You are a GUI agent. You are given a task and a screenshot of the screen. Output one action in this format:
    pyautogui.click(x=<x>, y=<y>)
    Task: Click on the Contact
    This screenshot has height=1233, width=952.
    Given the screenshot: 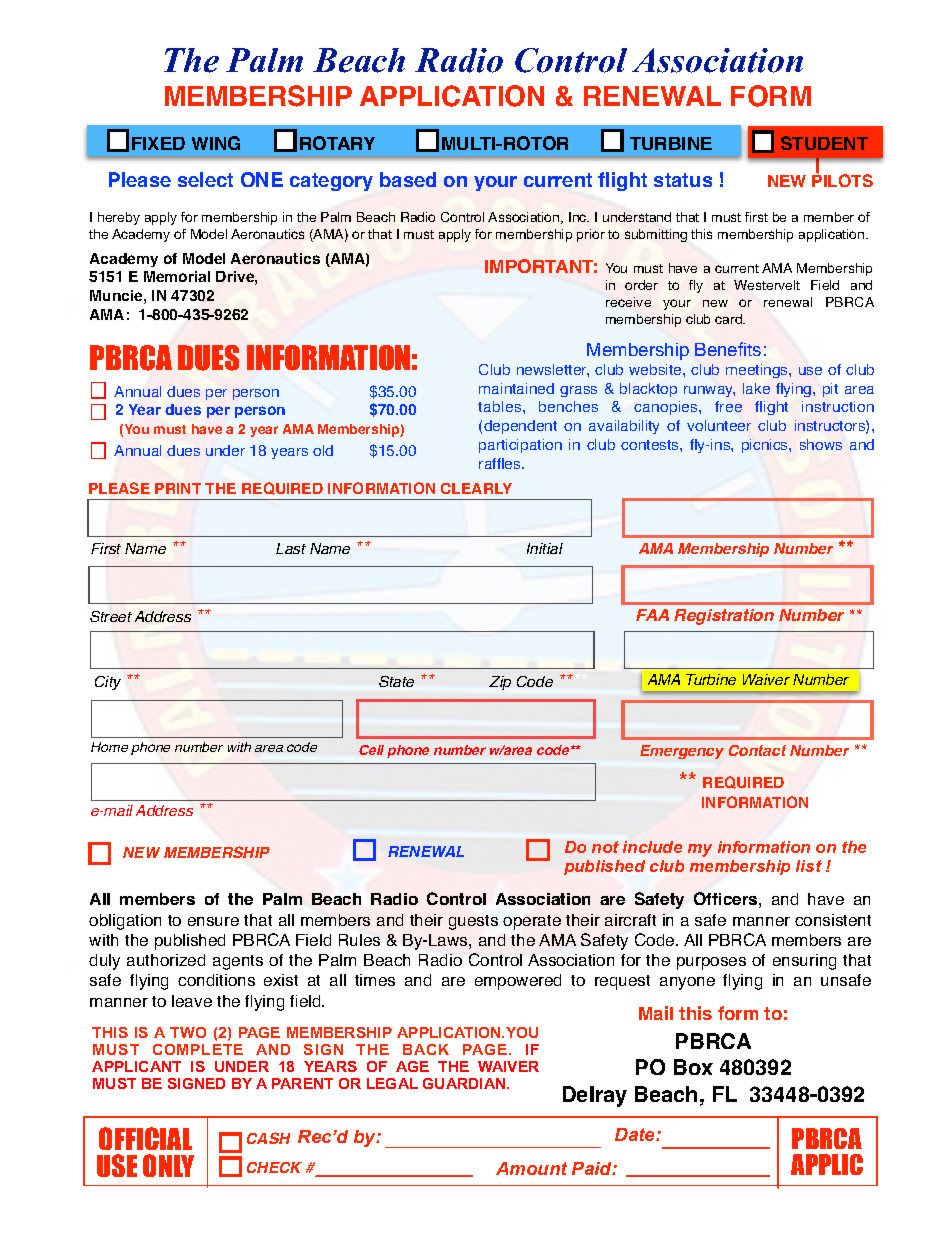 What is the action you would take?
    pyautogui.click(x=757, y=750)
